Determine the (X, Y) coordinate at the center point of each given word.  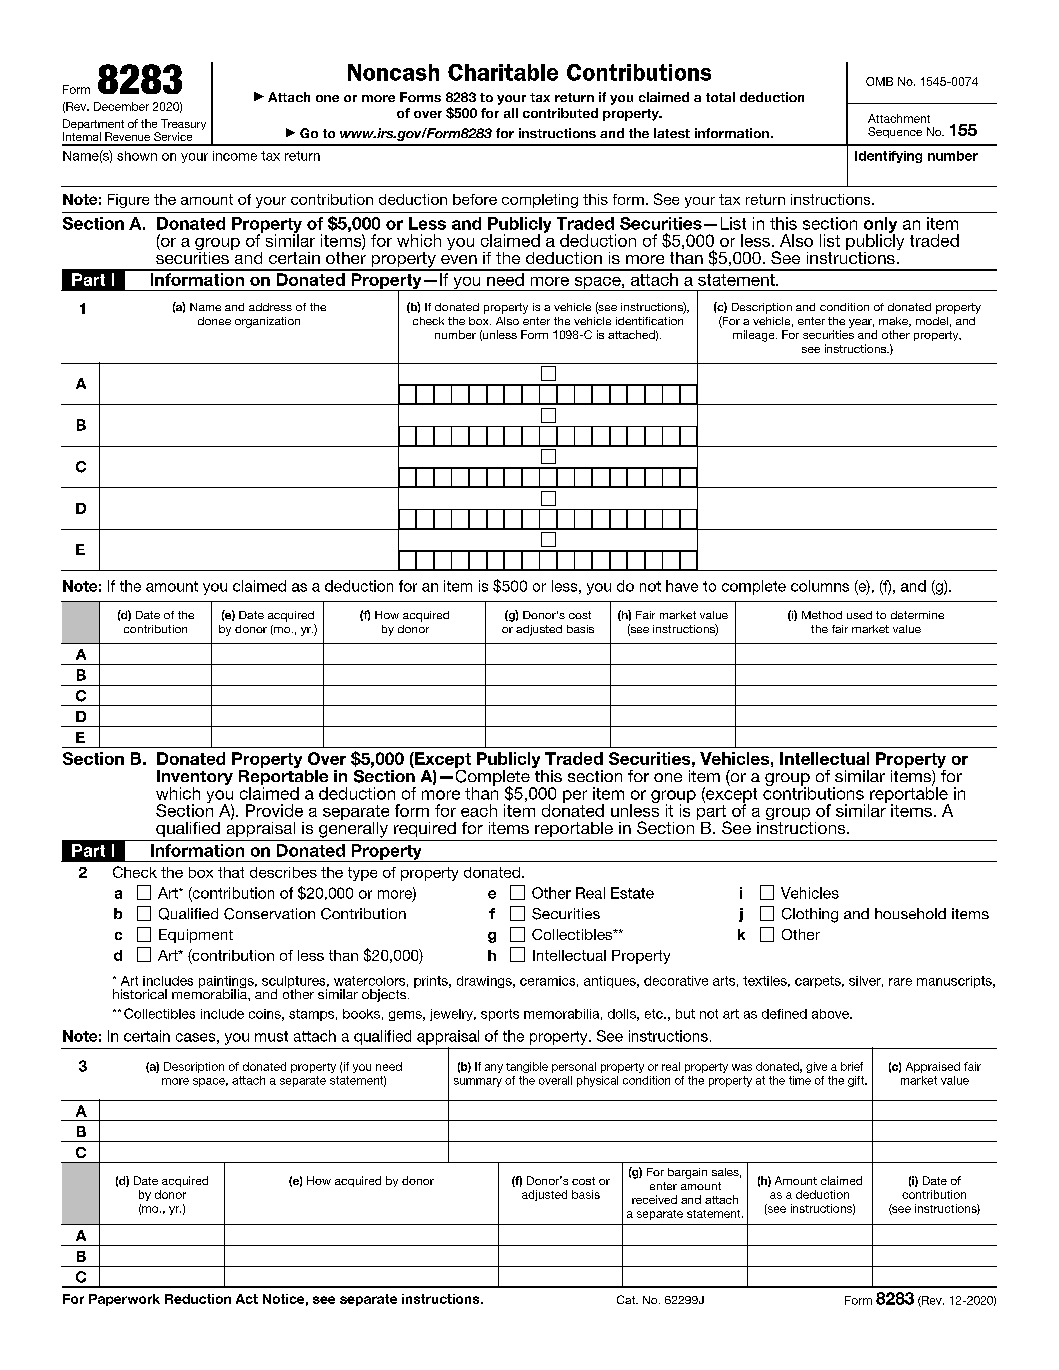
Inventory (195, 779)
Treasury (183, 126)
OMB (879, 81)
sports (500, 1015)
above (831, 1014)
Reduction (198, 1299)
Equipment (196, 936)
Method (822, 615)
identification (649, 321)
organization (267, 322)
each (479, 810)
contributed (560, 113)
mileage (755, 336)
